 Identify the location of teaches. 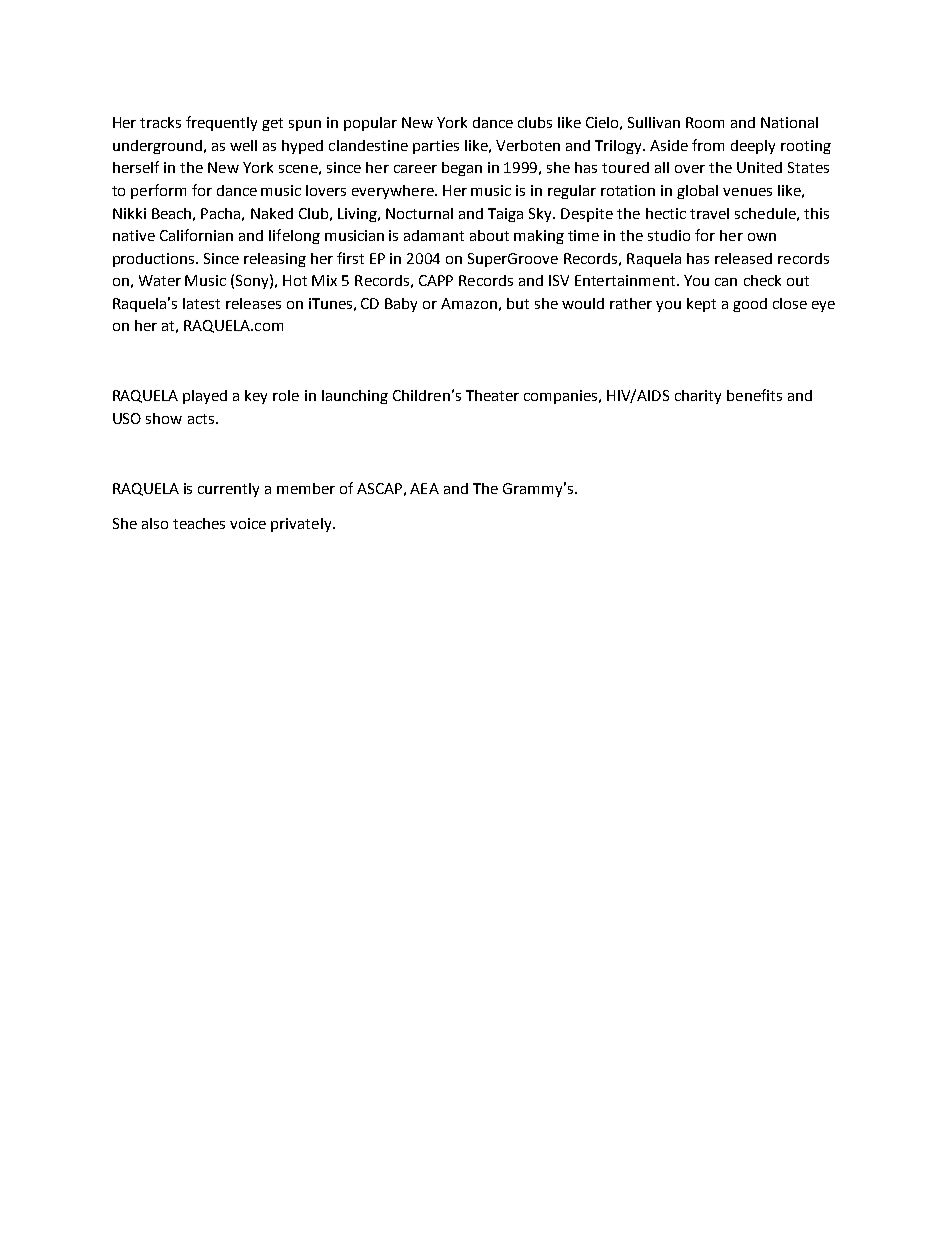
(199, 523).
